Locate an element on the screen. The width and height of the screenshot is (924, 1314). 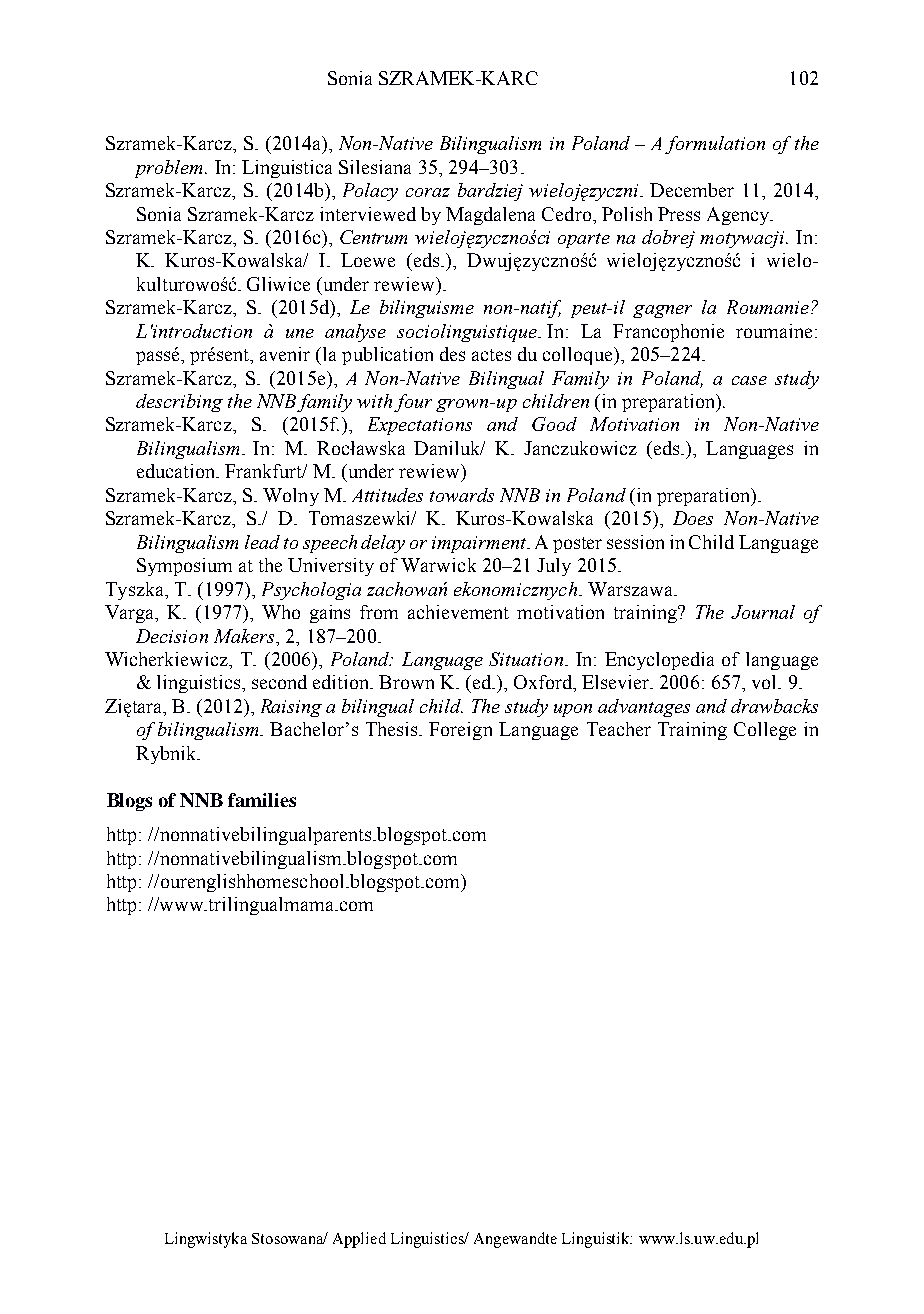
December is located at coordinates (692, 190).
